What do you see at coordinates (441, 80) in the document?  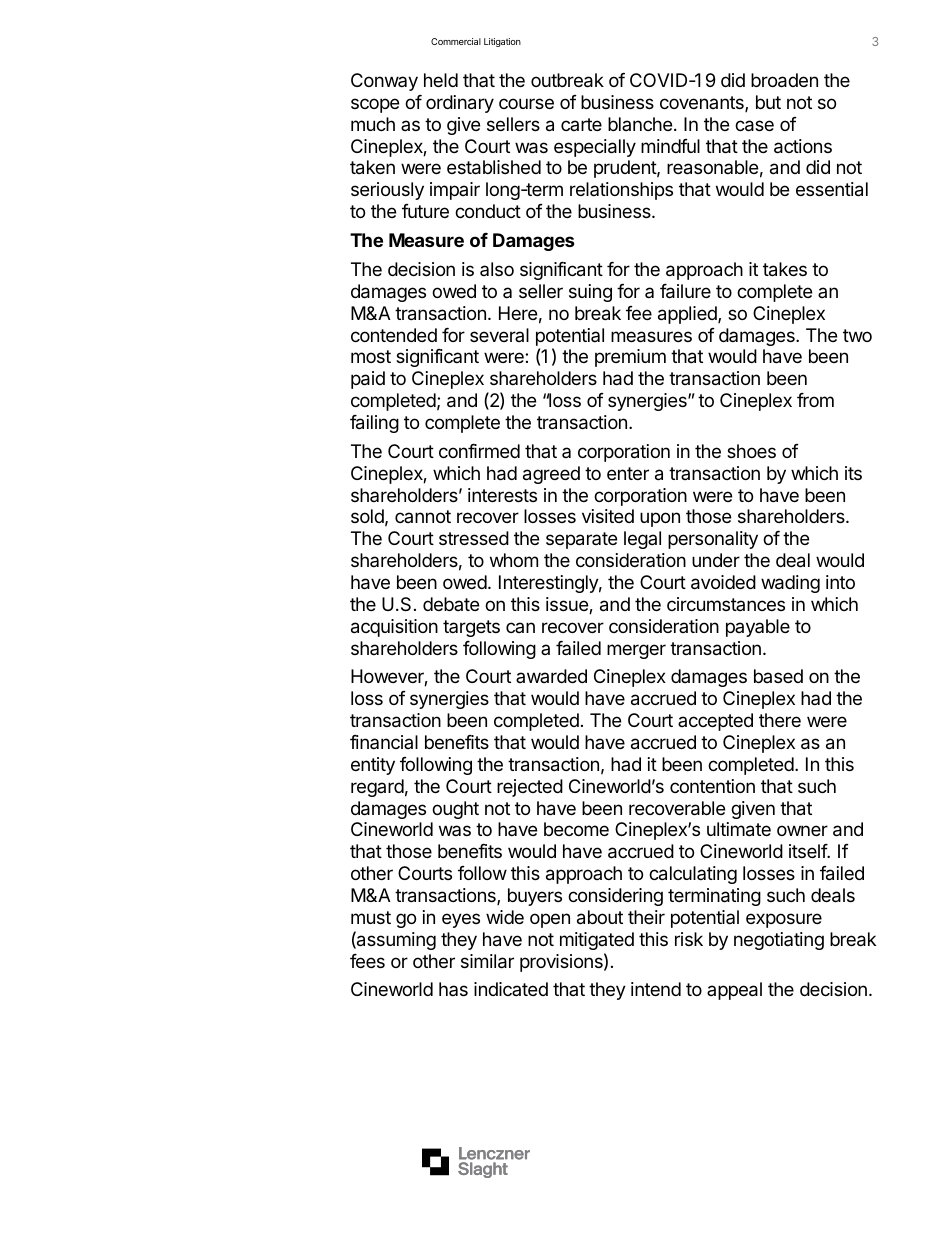 I see `held` at bounding box center [441, 80].
